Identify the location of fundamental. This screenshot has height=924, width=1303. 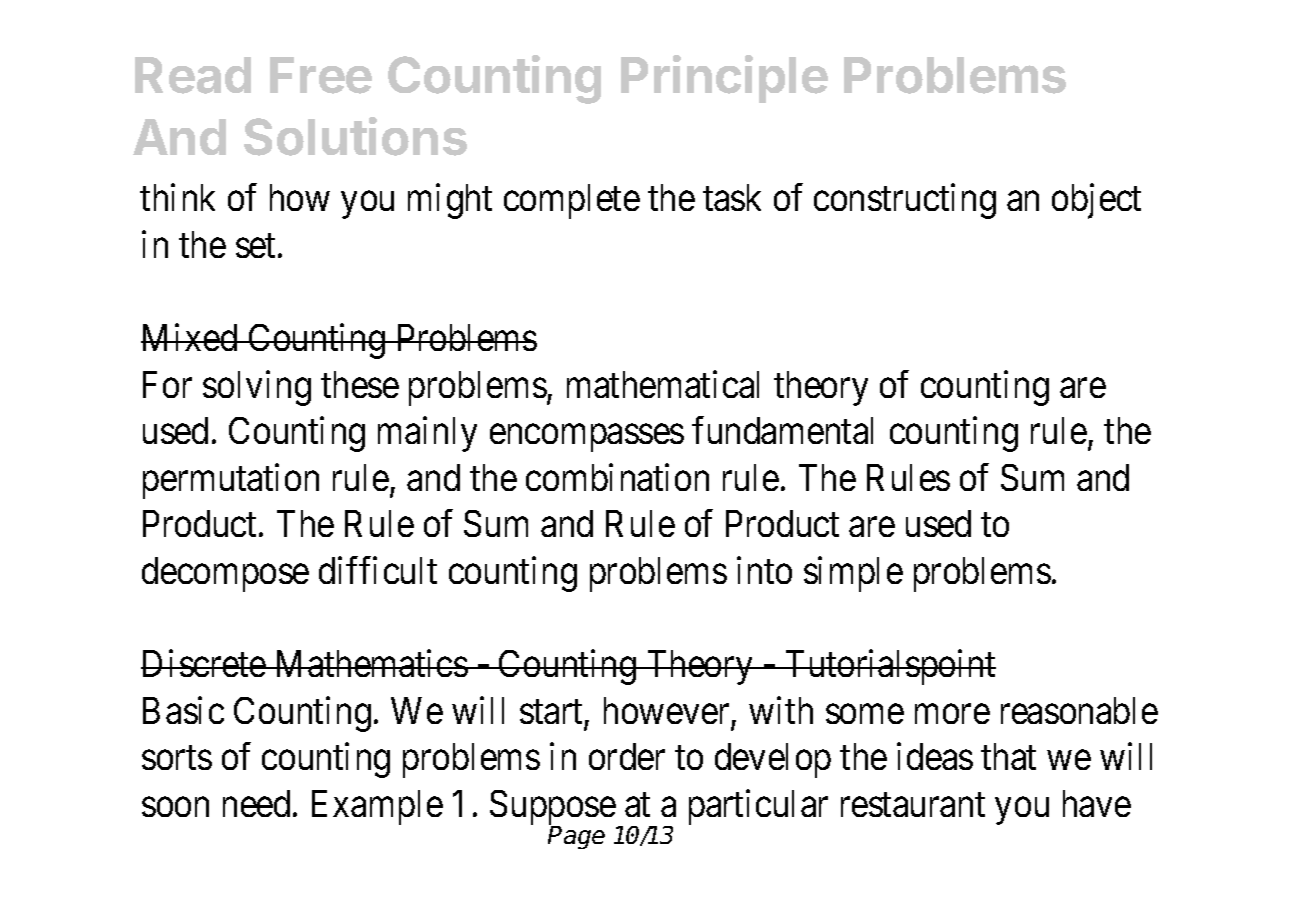
(782, 430).
